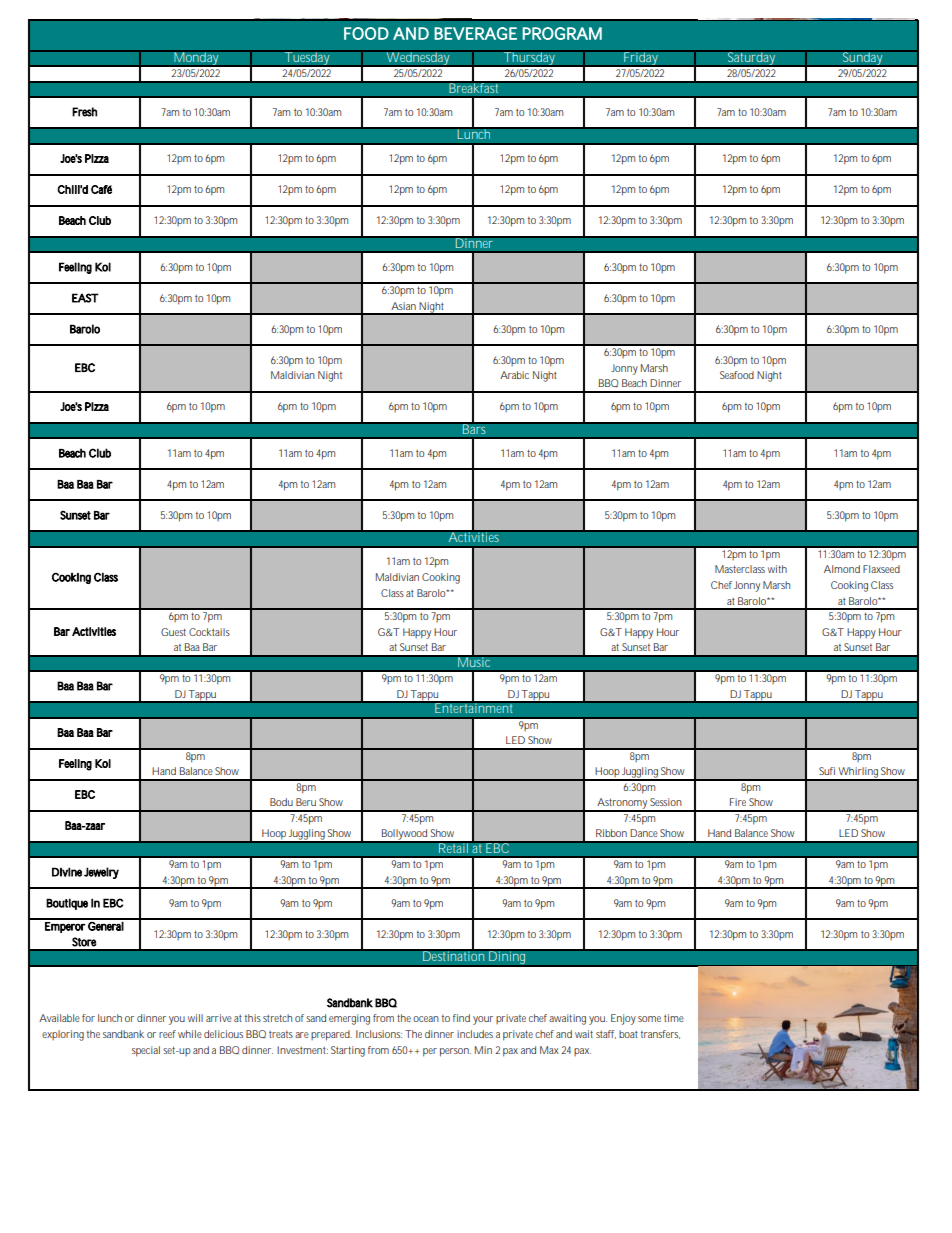 This page has height=1233, width=952. Describe the element at coordinates (562, 33) in the page. I see `PROGRAM` at that location.
